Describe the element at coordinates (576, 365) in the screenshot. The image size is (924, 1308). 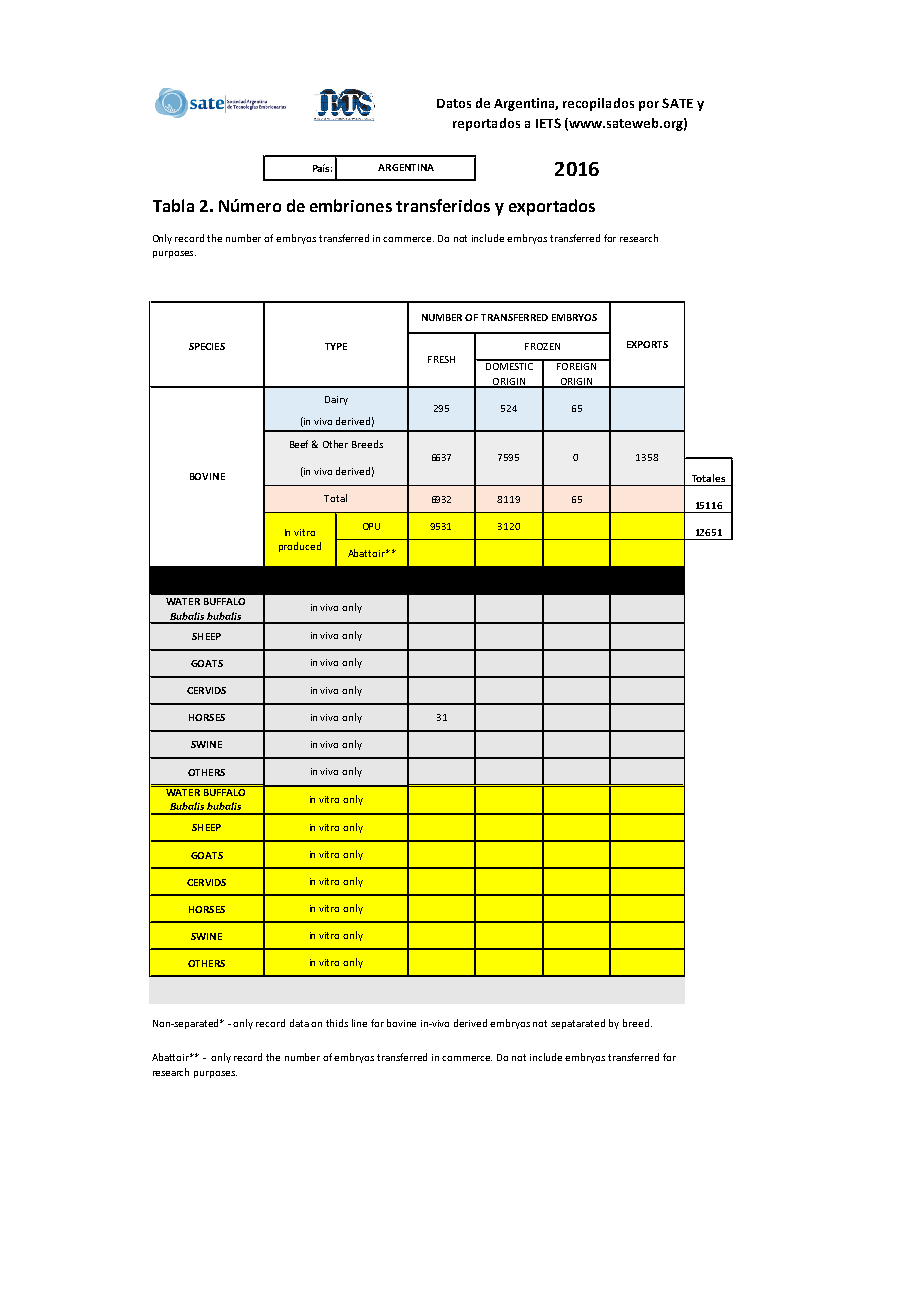
I see `FOREIGN` at that location.
